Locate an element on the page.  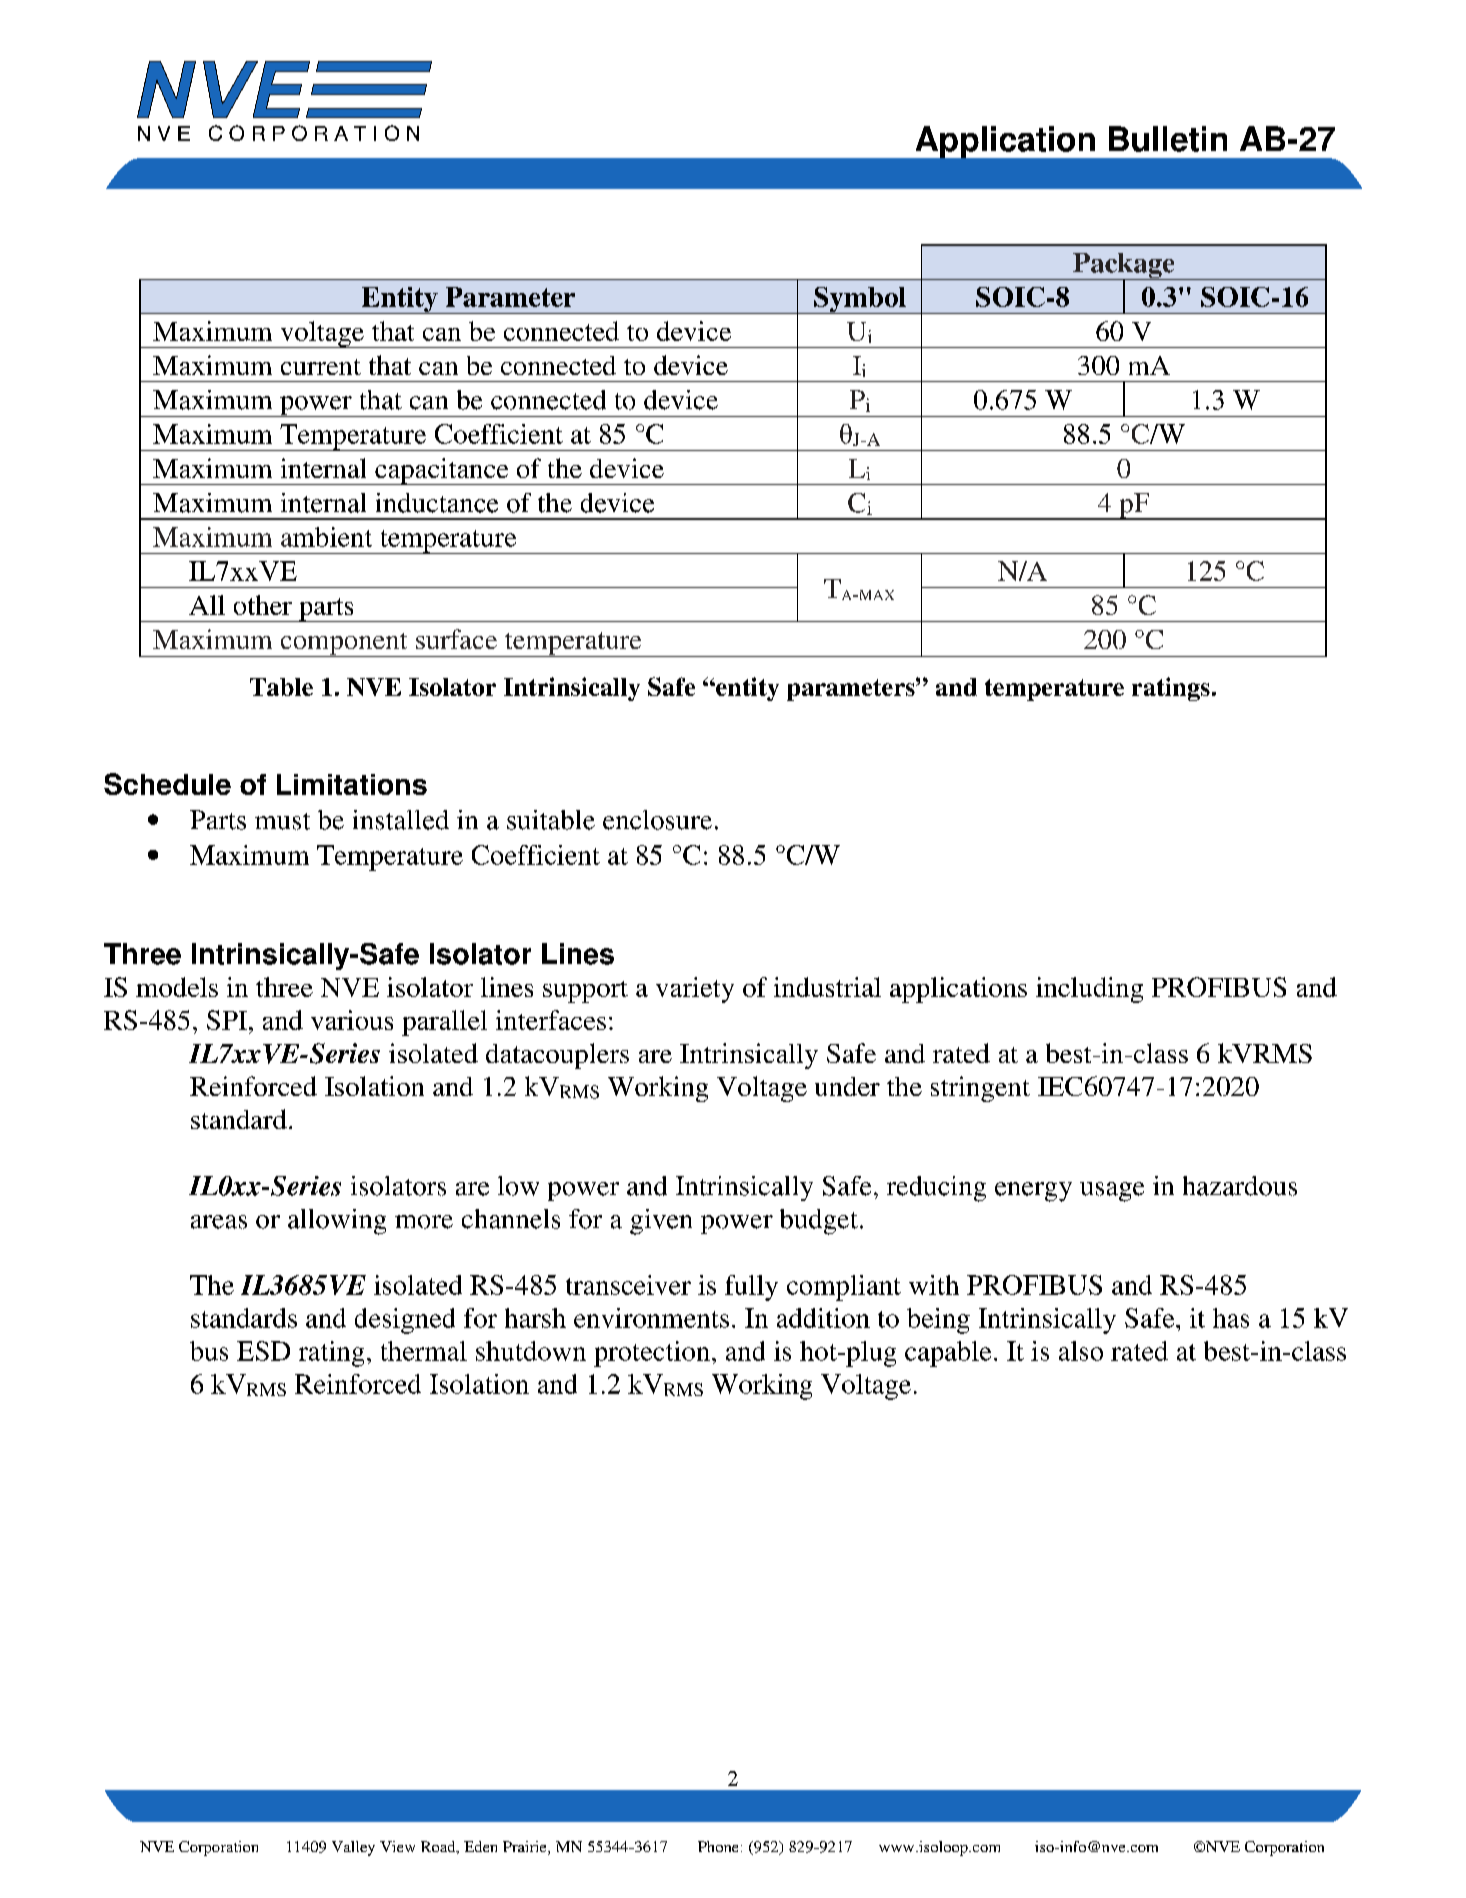
various is located at coordinates (352, 1020).
